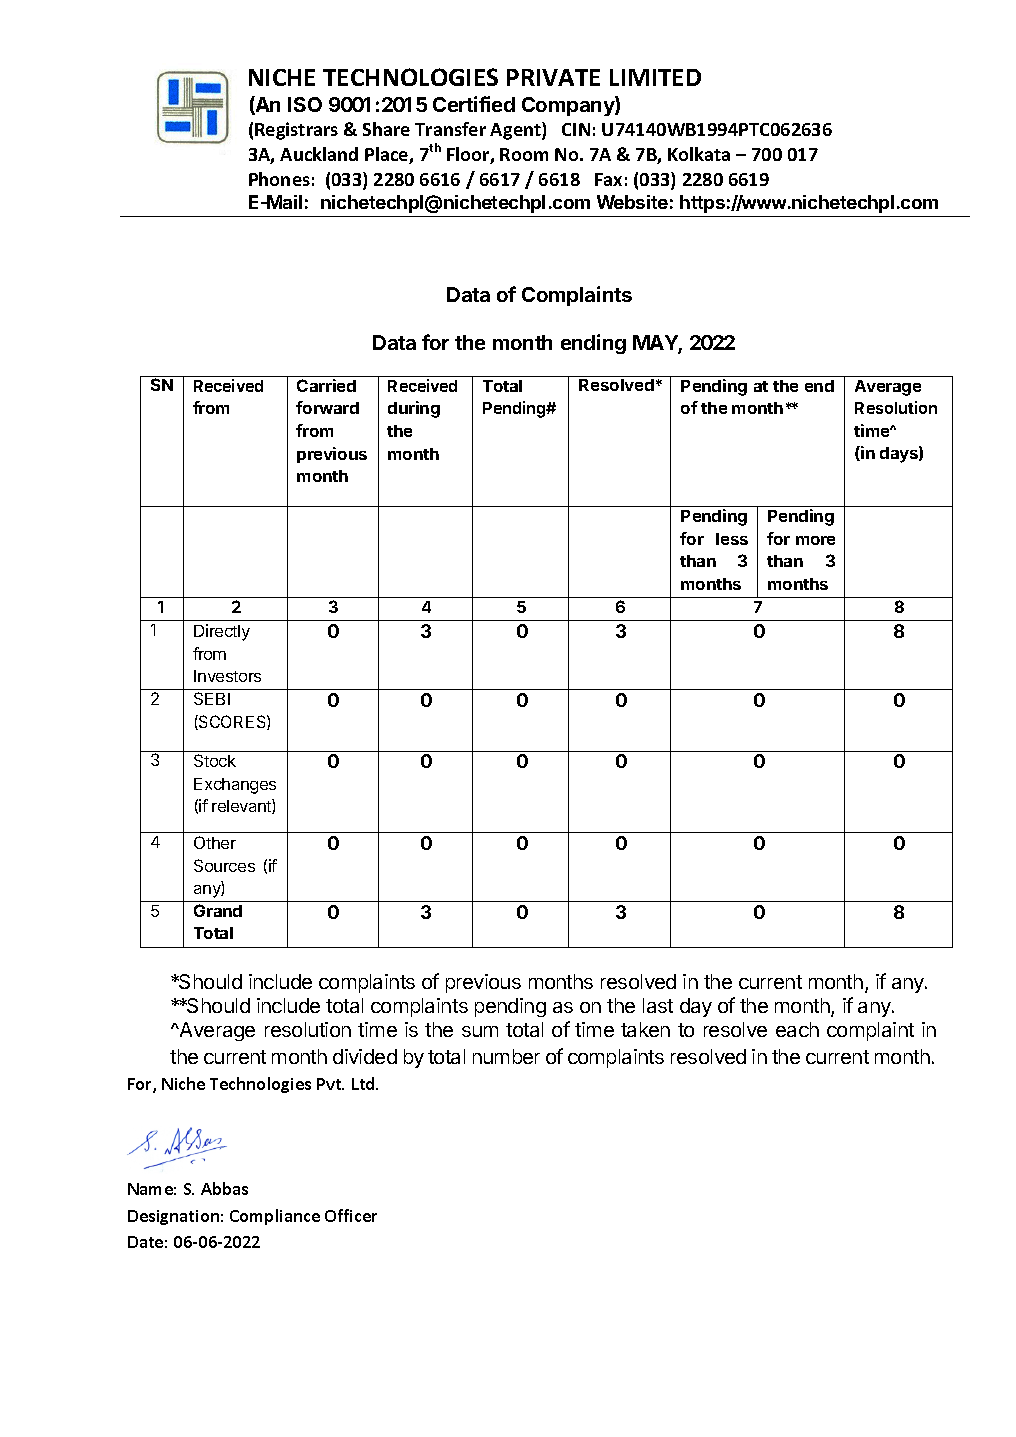  I want to click on number, so click(506, 1056).
